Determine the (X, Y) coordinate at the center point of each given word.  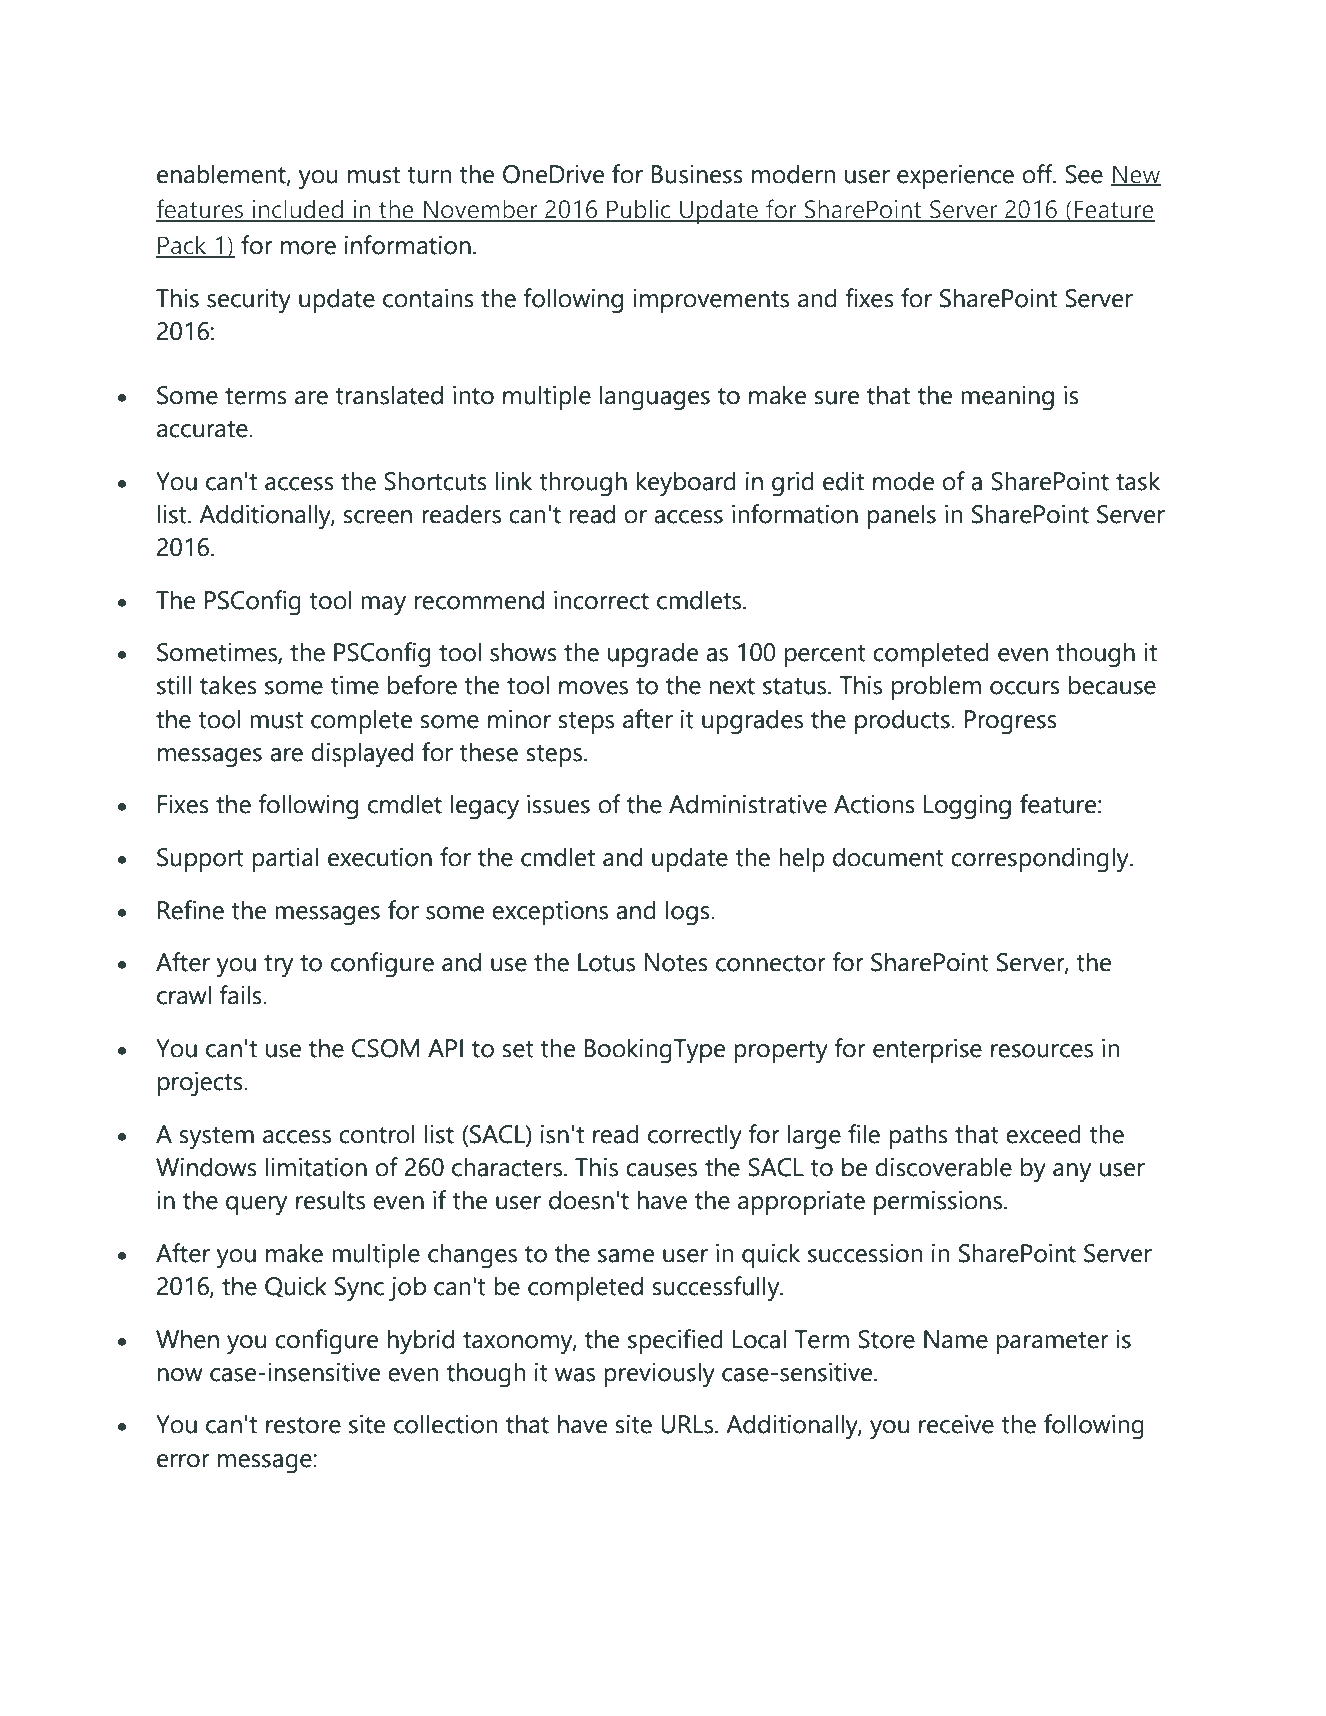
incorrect (601, 600)
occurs (1025, 688)
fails (242, 995)
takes (228, 685)
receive (956, 1424)
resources (1042, 1051)
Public (639, 210)
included (298, 210)
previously (659, 1375)
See (1084, 174)
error (183, 1461)
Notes (676, 962)
